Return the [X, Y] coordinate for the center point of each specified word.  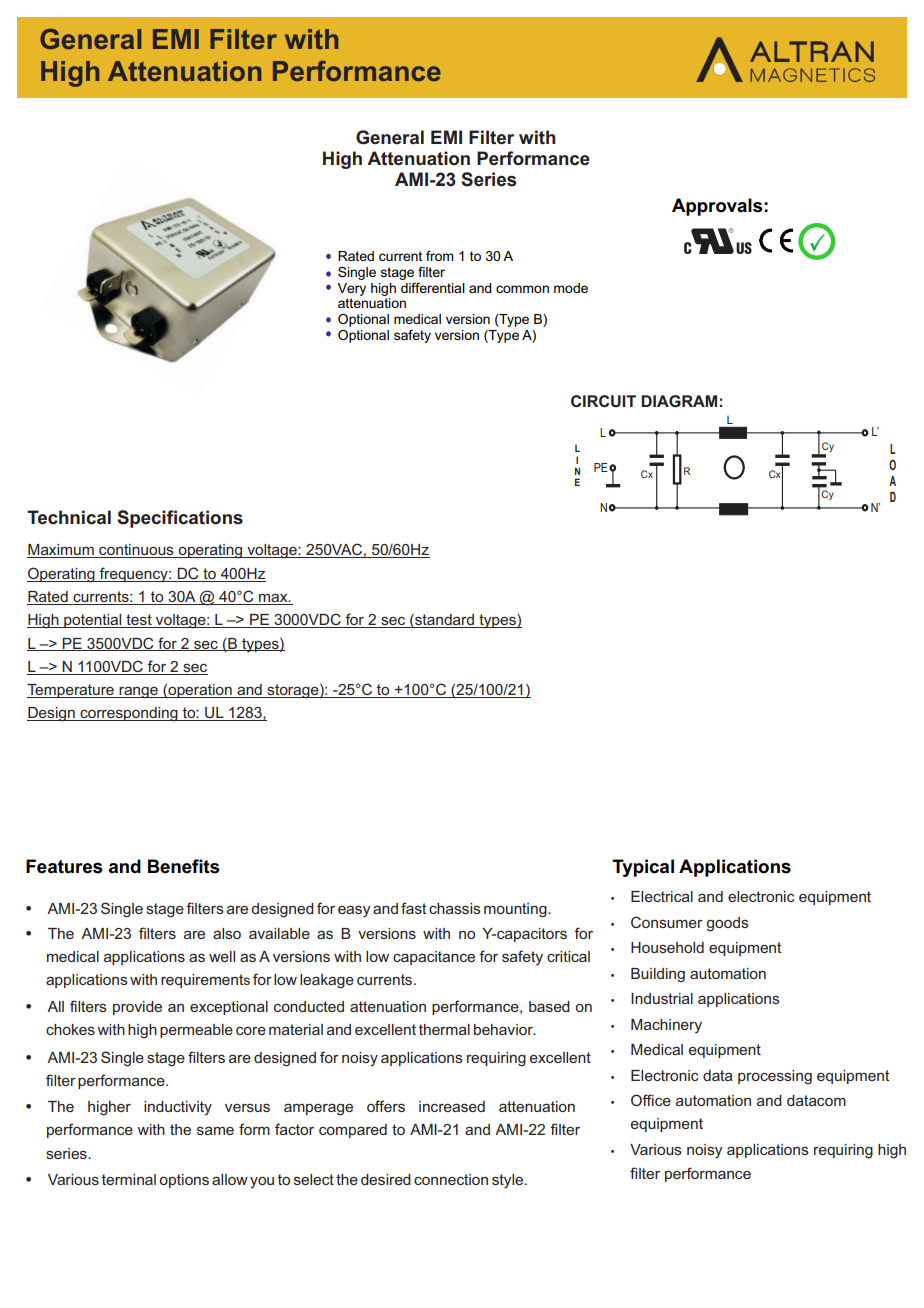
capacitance [434, 958]
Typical [643, 868]
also [227, 933]
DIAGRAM [679, 401]
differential [433, 288]
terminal [129, 1179]
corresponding [129, 714]
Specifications [180, 519]
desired [386, 1179]
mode [571, 288]
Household [667, 947]
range [138, 692]
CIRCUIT [603, 401]
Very [351, 289]
